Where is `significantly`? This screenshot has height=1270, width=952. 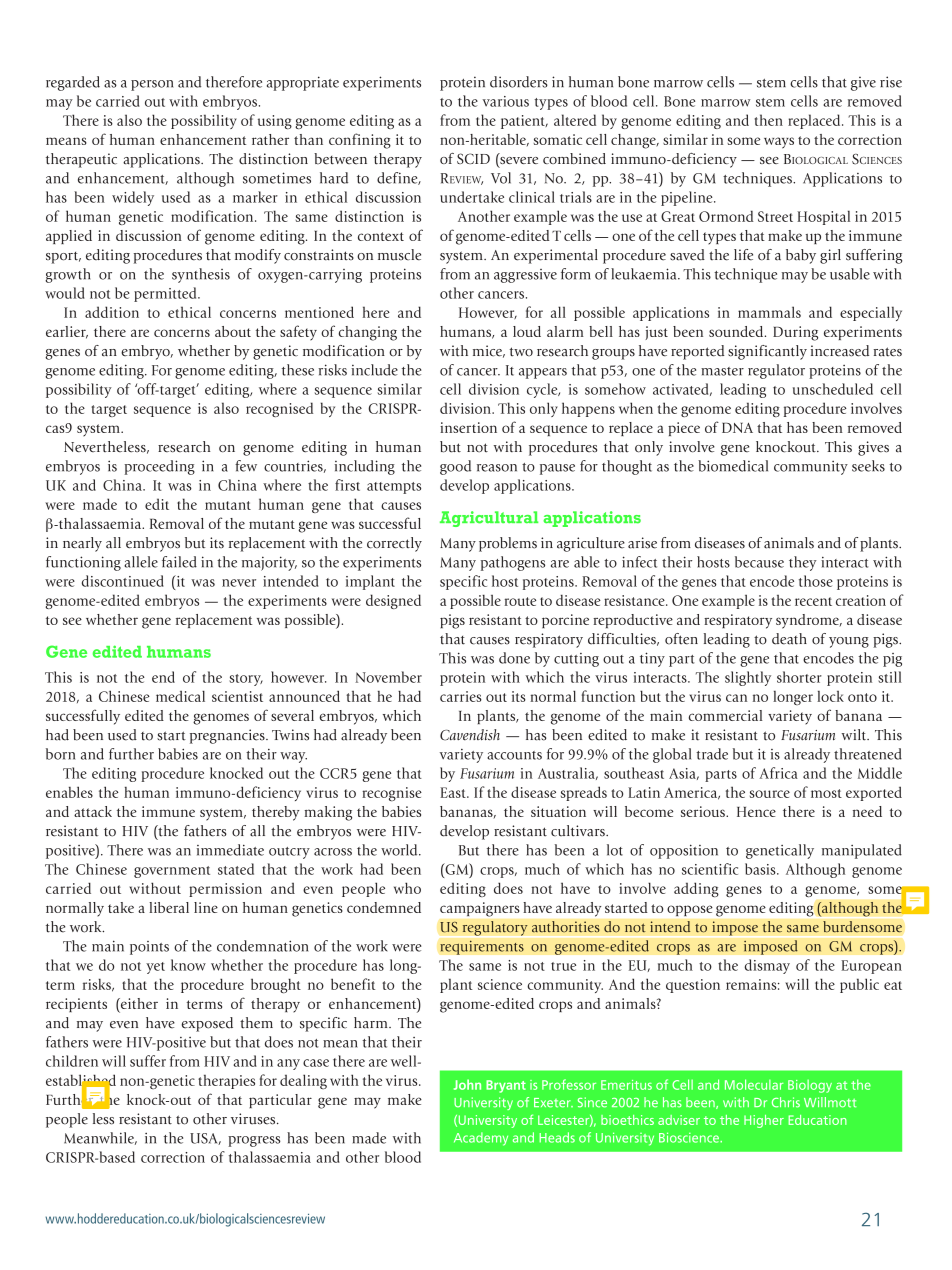
significantly is located at coordinates (767, 352).
